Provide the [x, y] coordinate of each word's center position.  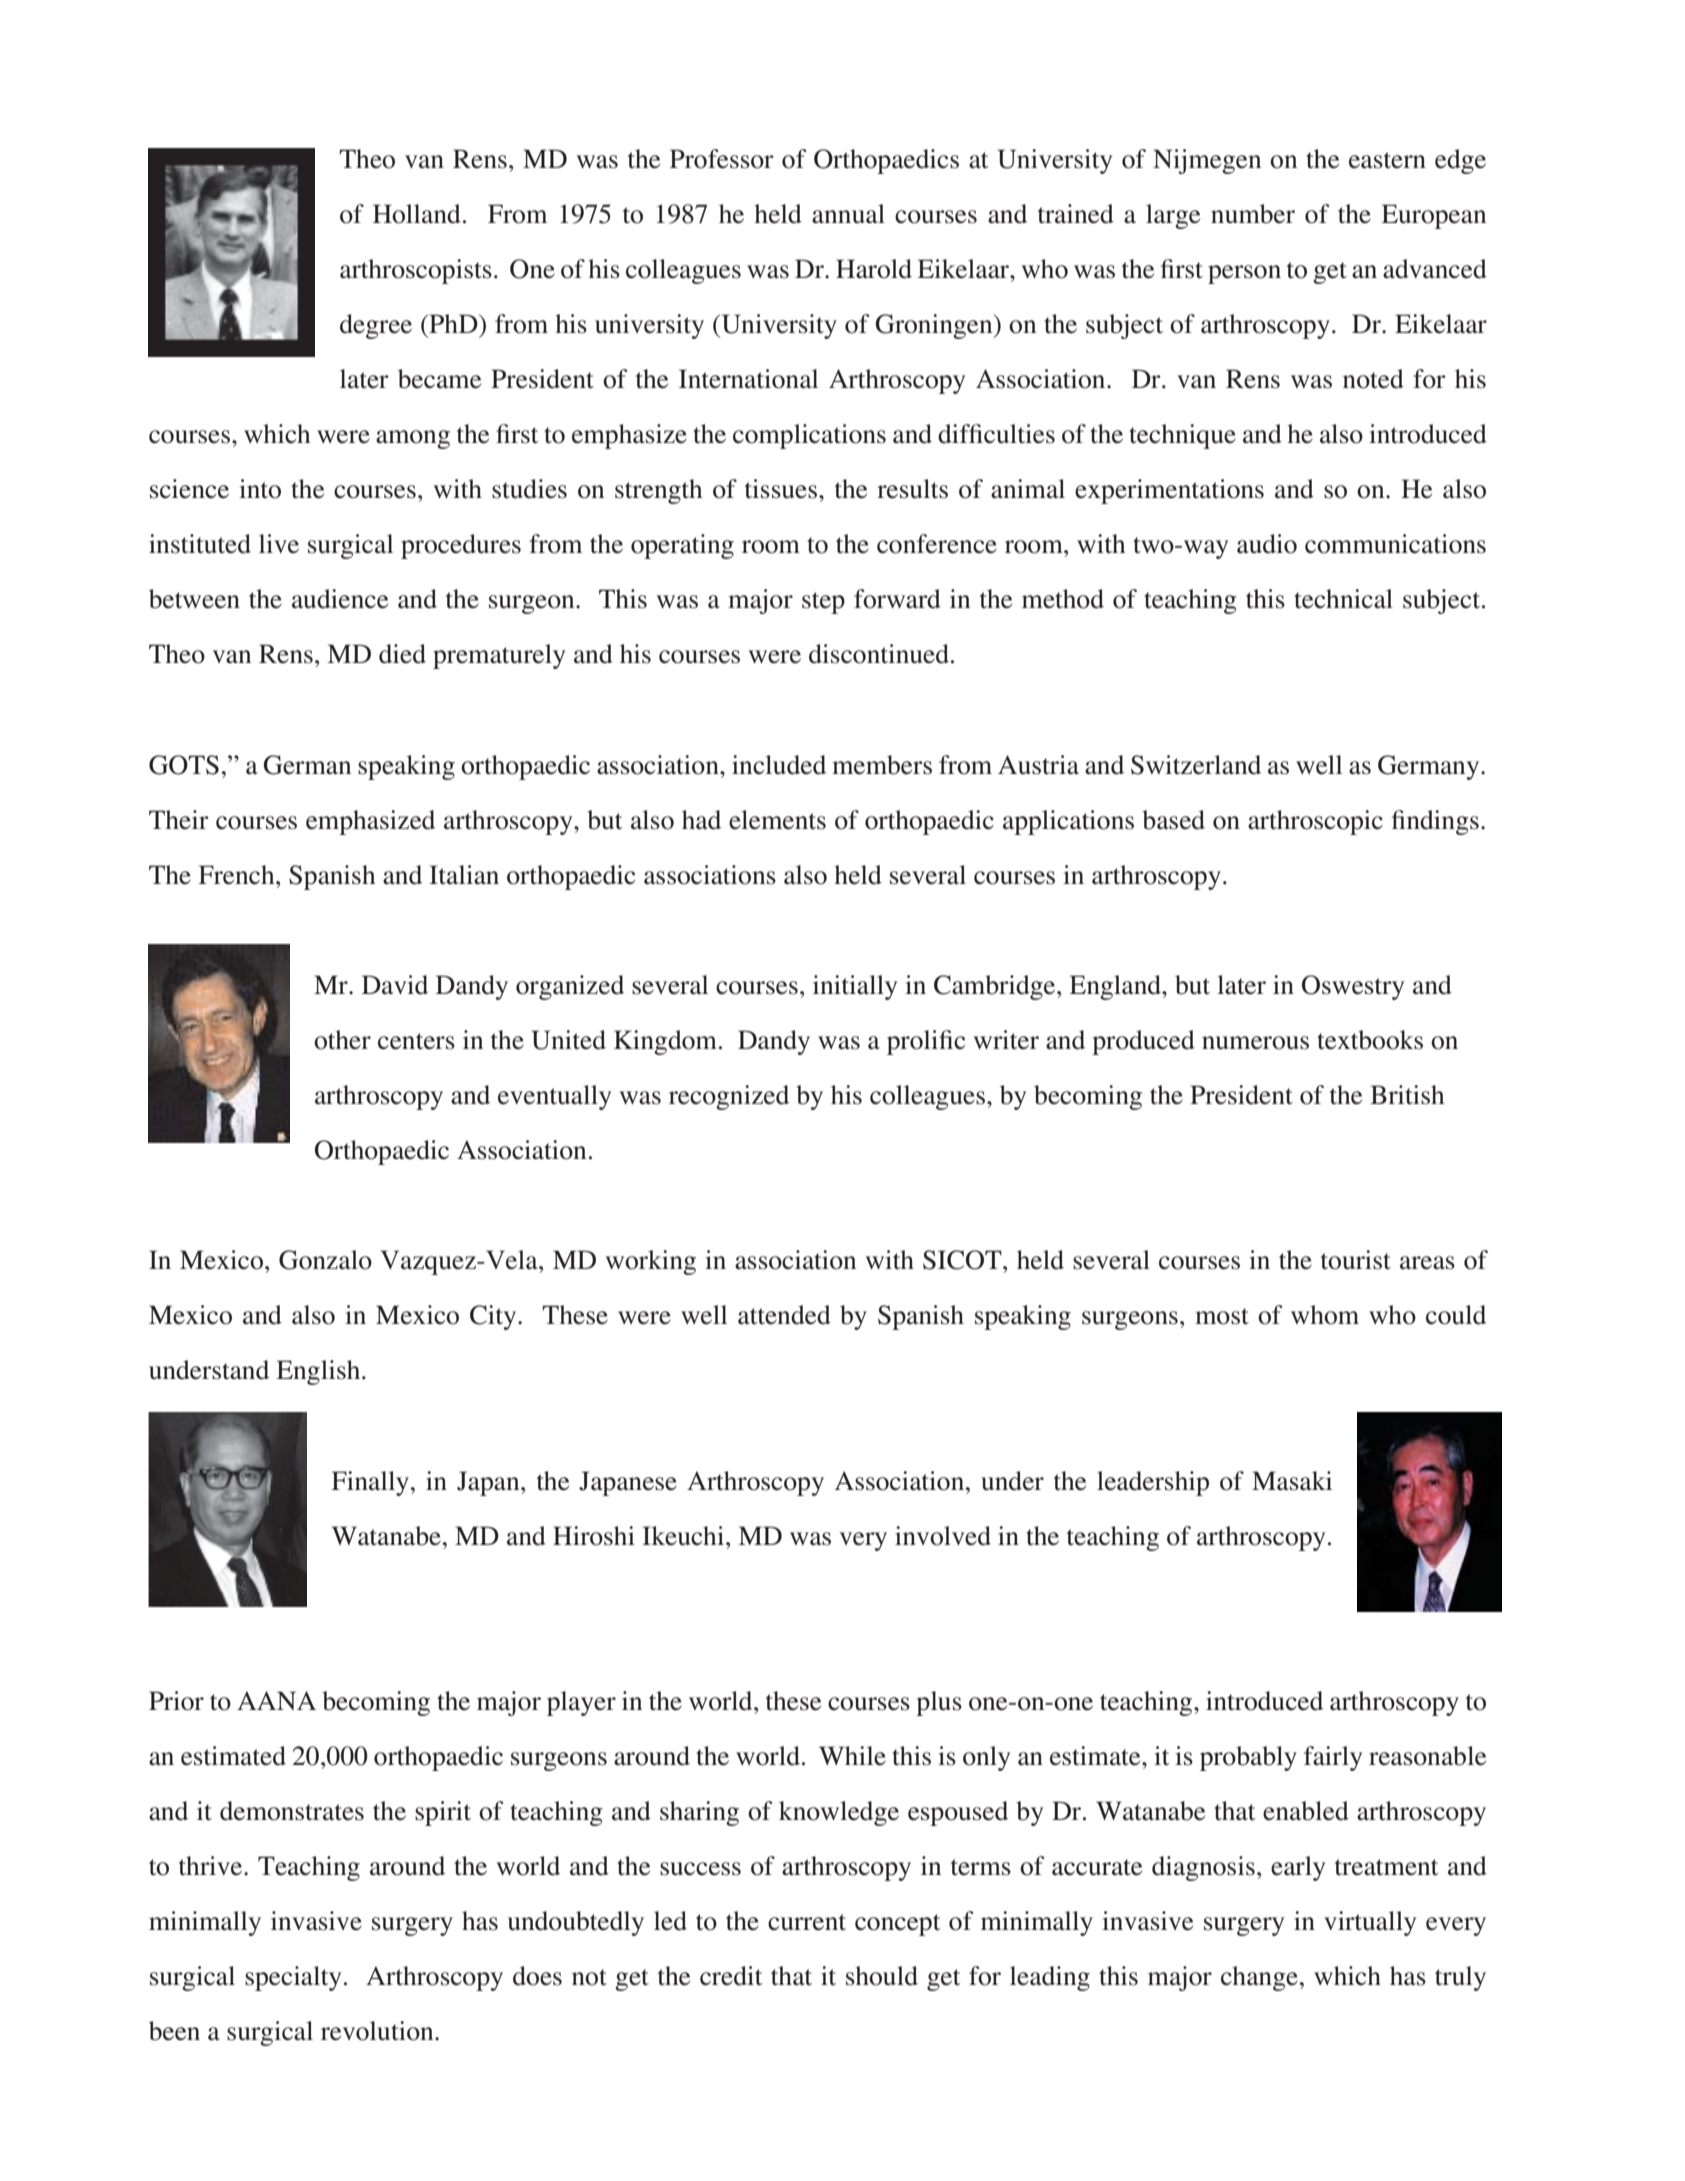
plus [939, 1703]
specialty [293, 1978]
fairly [1333, 1758]
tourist [1356, 1260]
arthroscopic [1315, 822]
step [823, 603]
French [237, 875]
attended [784, 1315]
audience [340, 599]
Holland [417, 214]
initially [855, 987]
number [1253, 214]
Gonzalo [325, 1260]
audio [1267, 544]
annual [848, 214]
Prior [176, 1701]
